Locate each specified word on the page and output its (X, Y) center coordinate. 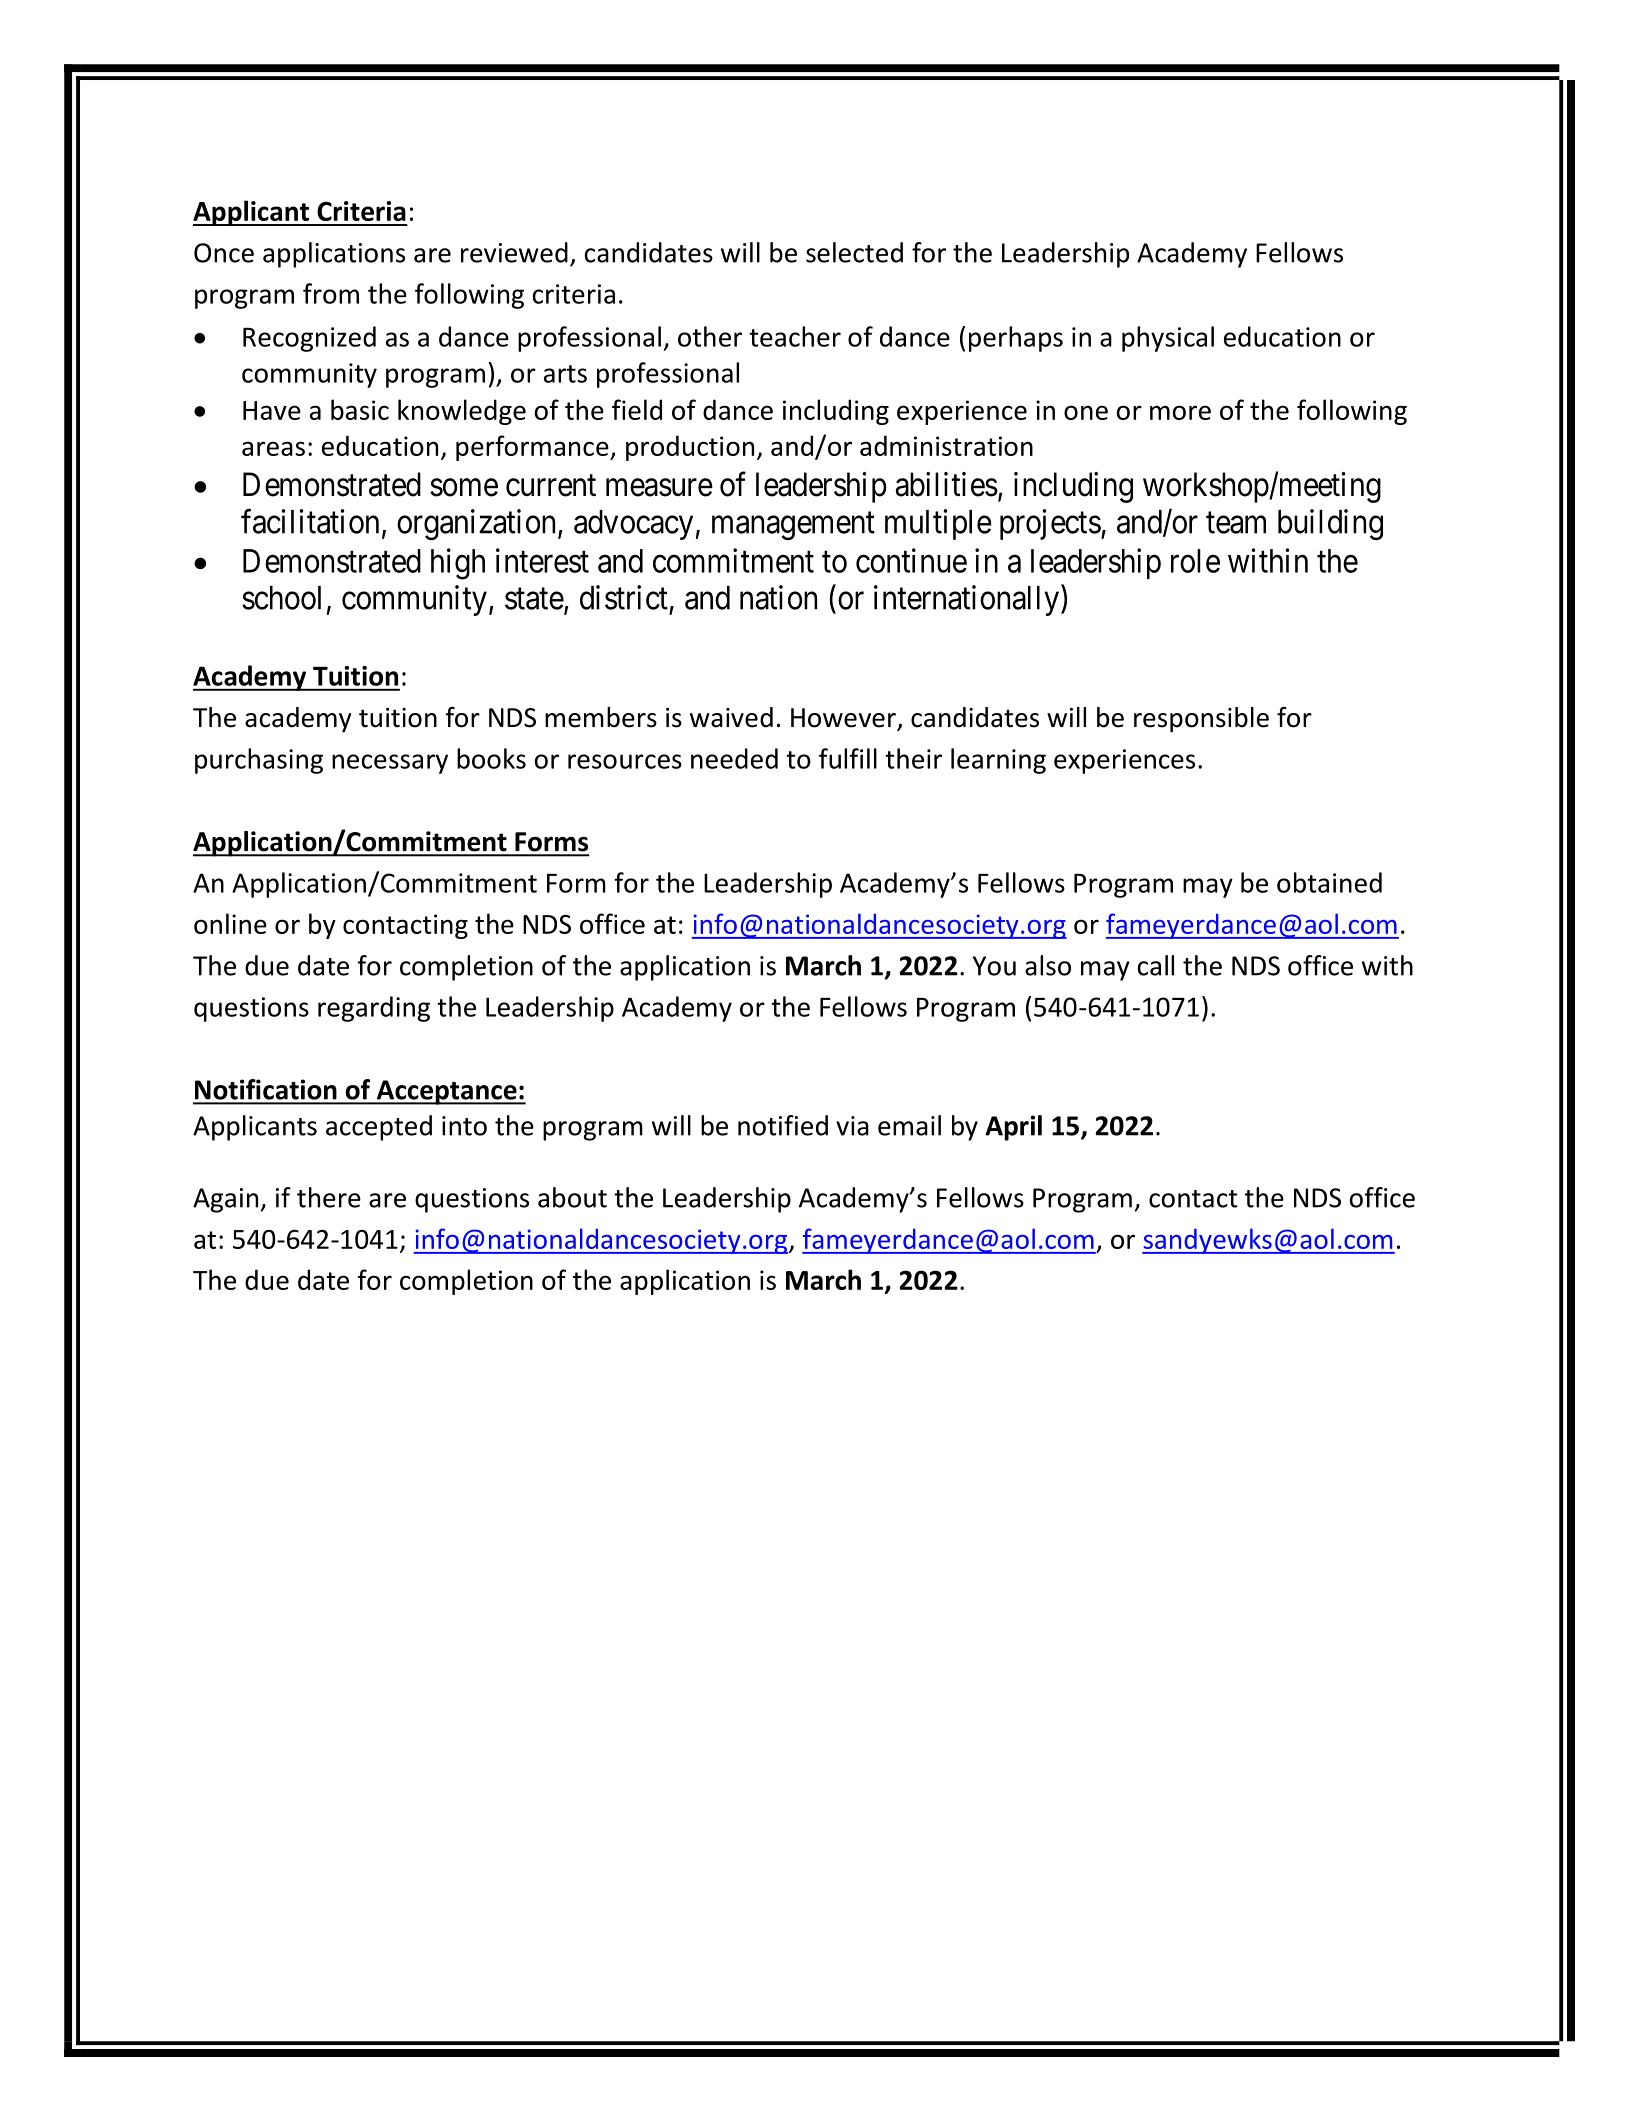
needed (734, 758)
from (331, 293)
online (230, 923)
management (793, 526)
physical (1168, 339)
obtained (1329, 882)
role (1195, 561)
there (329, 1197)
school (281, 598)
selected (854, 252)
